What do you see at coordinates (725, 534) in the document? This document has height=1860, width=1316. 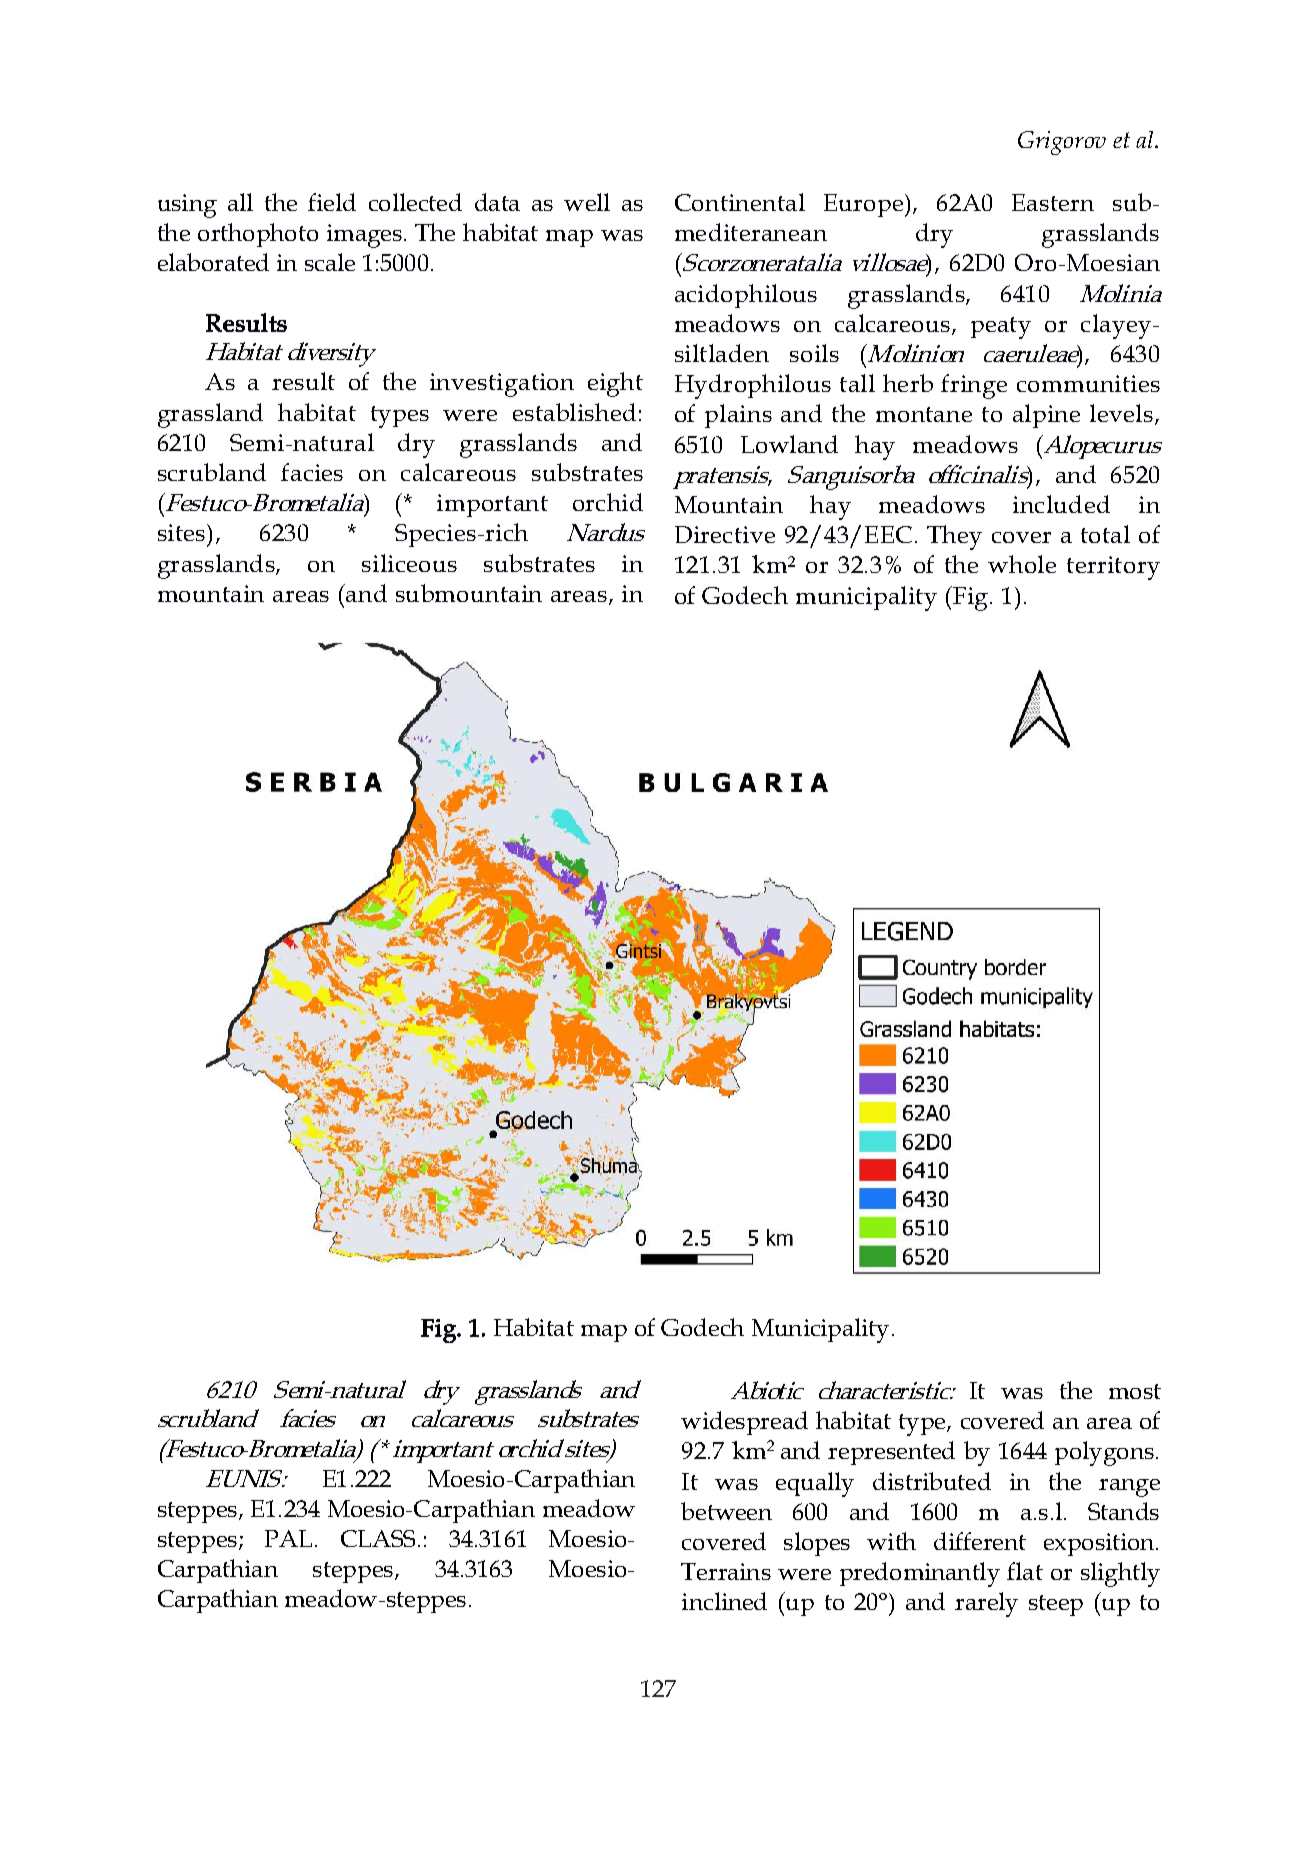 I see `Directive` at bounding box center [725, 534].
